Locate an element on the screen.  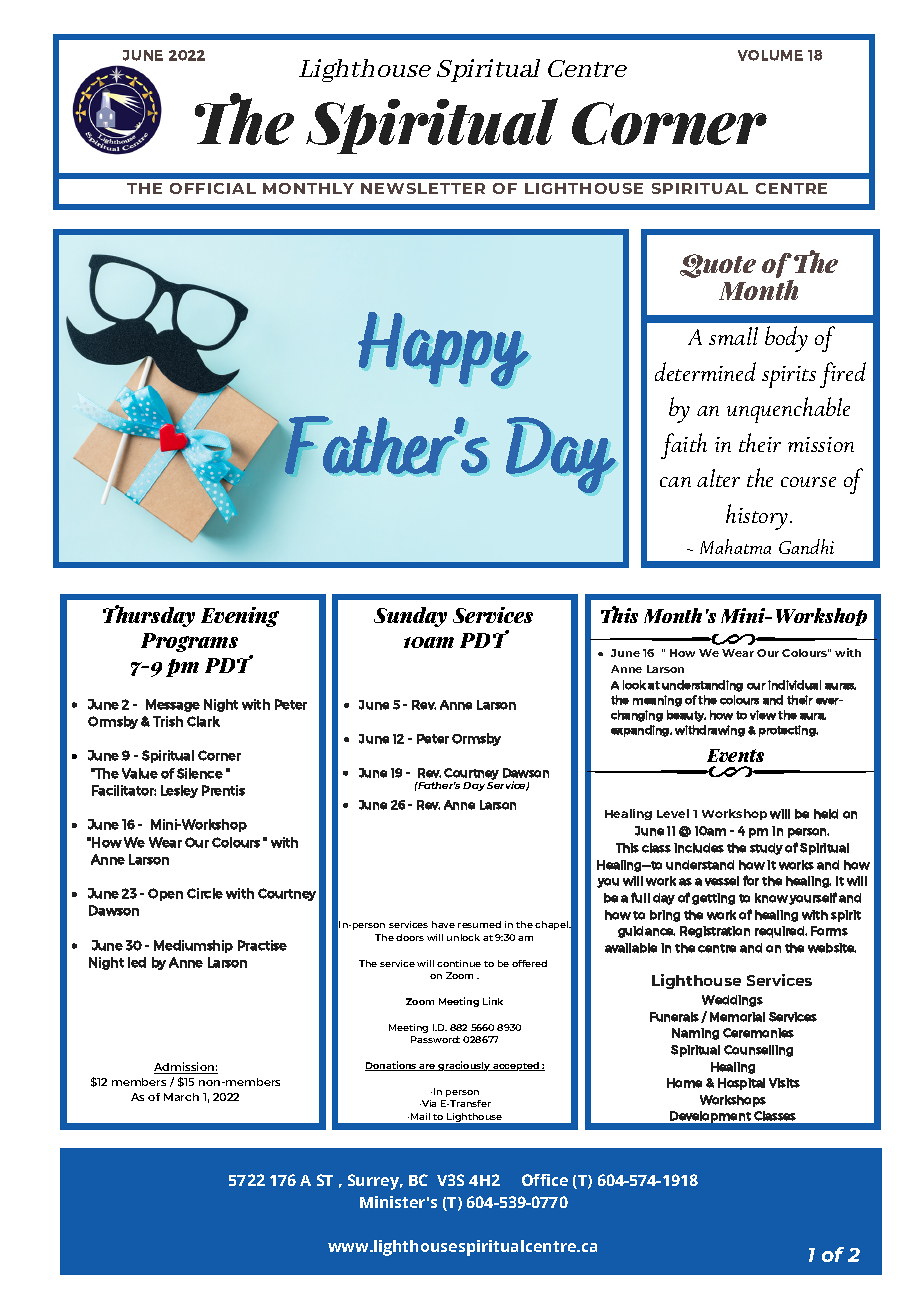
OFFICIAL is located at coordinates (213, 188).
